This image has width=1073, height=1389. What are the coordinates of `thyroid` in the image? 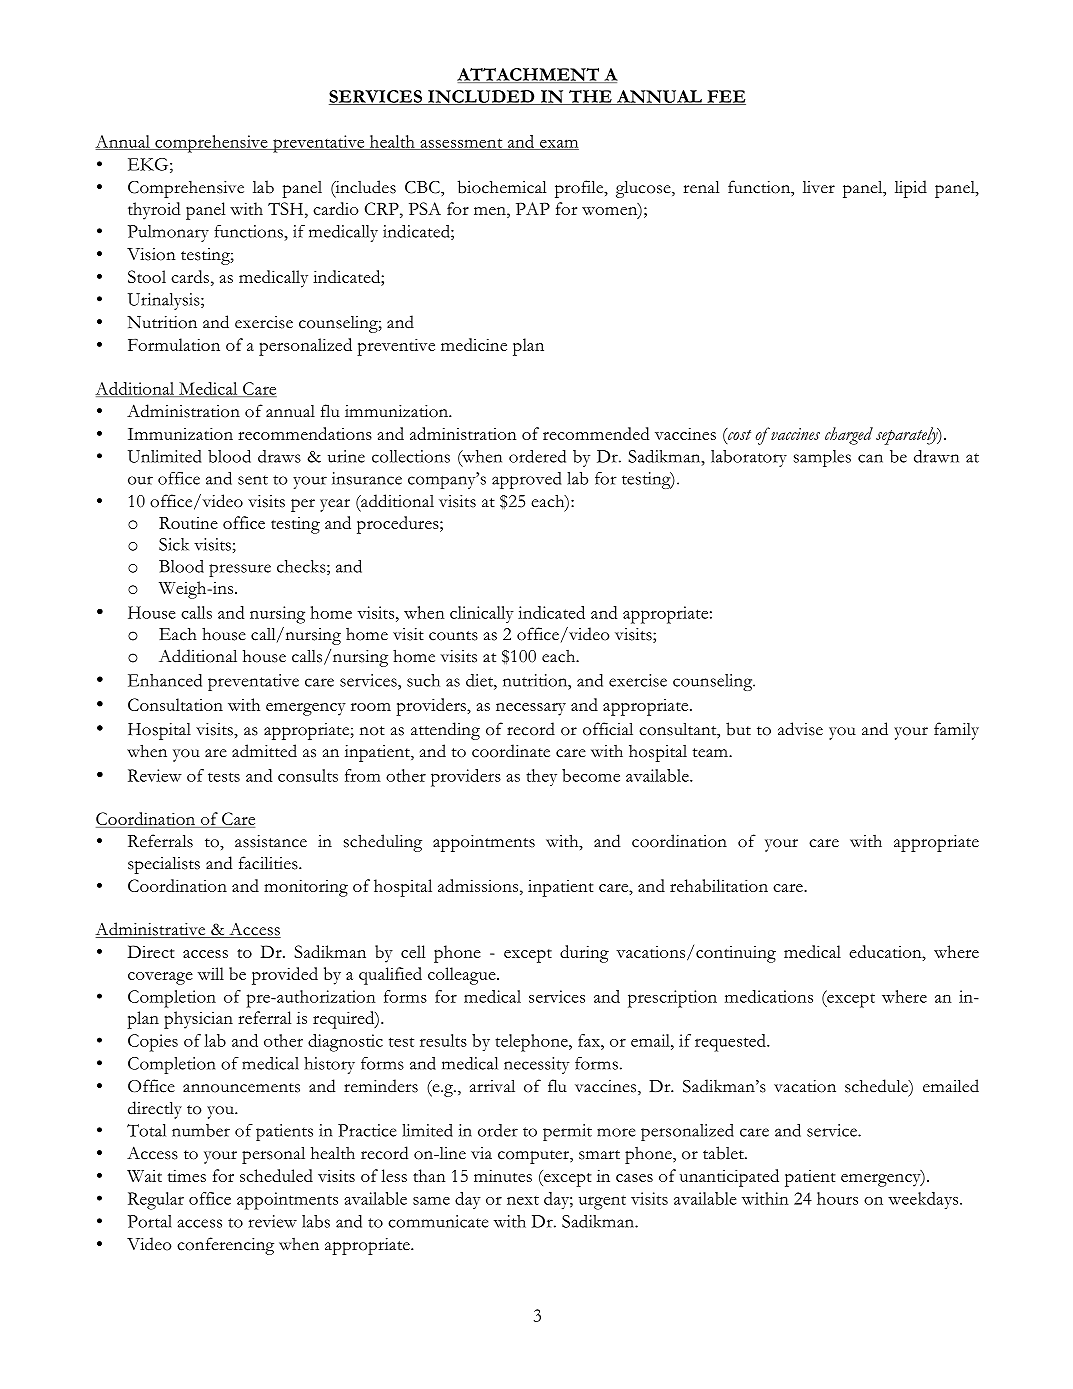 It's located at (154, 211).
